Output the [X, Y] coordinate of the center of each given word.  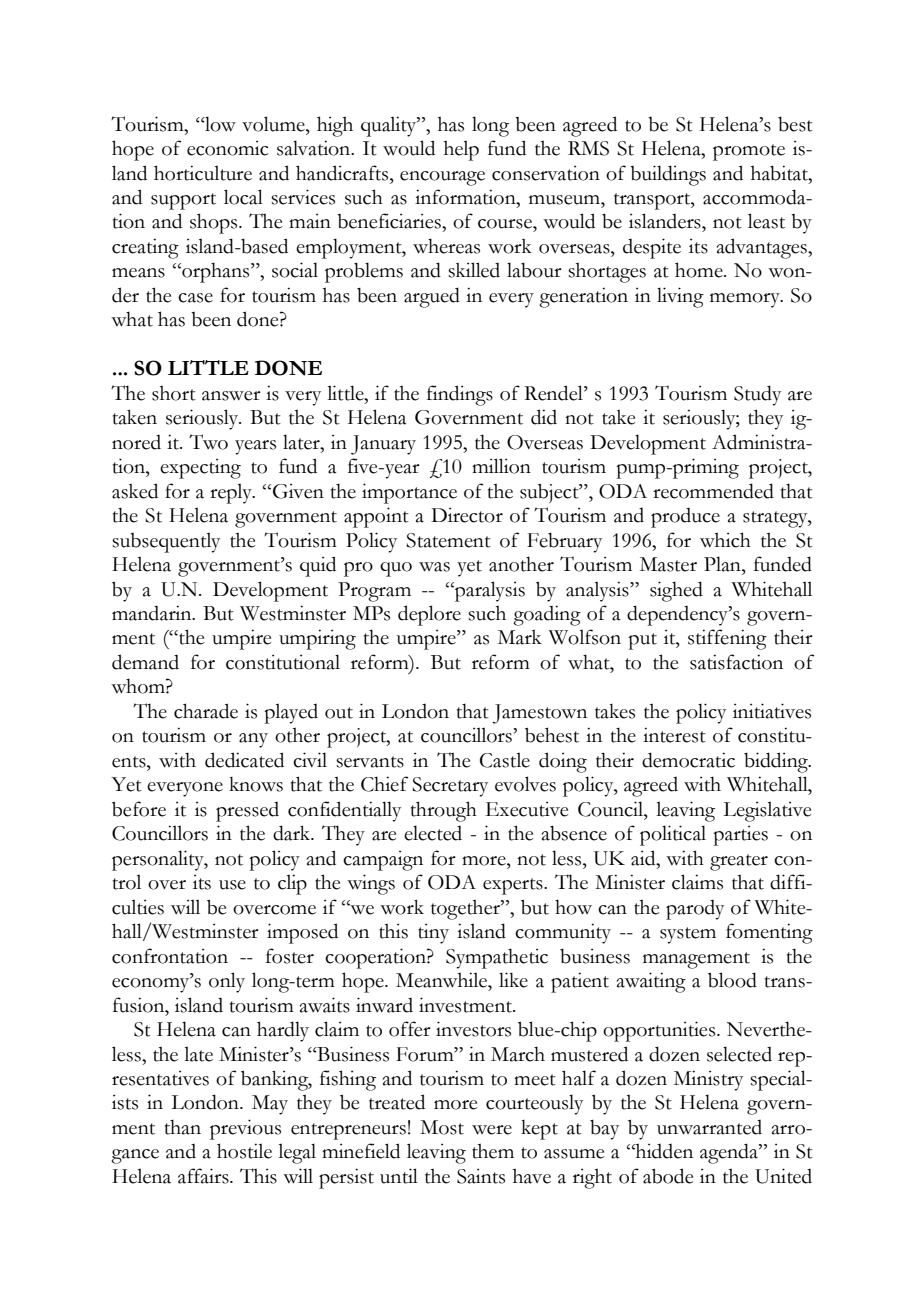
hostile [244, 1151]
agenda [730, 1153]
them [493, 1151]
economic [228, 148]
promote [749, 152]
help [461, 150]
